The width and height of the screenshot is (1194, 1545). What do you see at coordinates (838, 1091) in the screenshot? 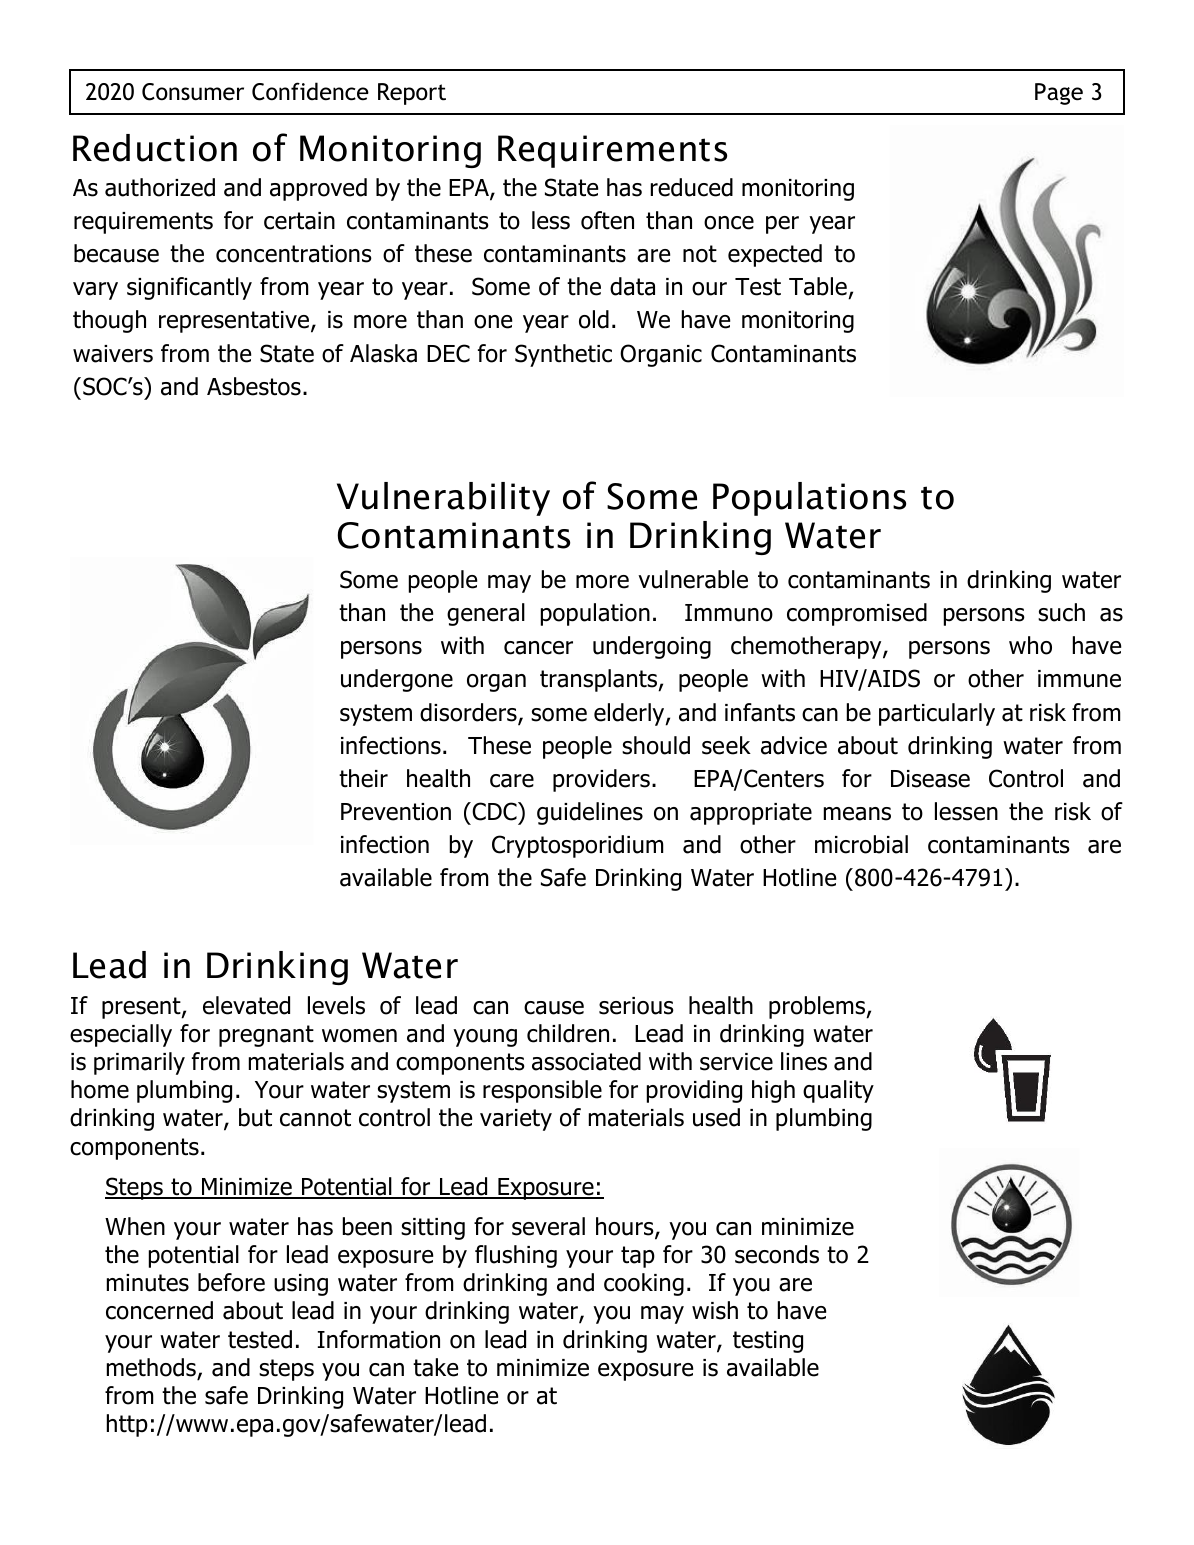
I see `quality` at bounding box center [838, 1091].
